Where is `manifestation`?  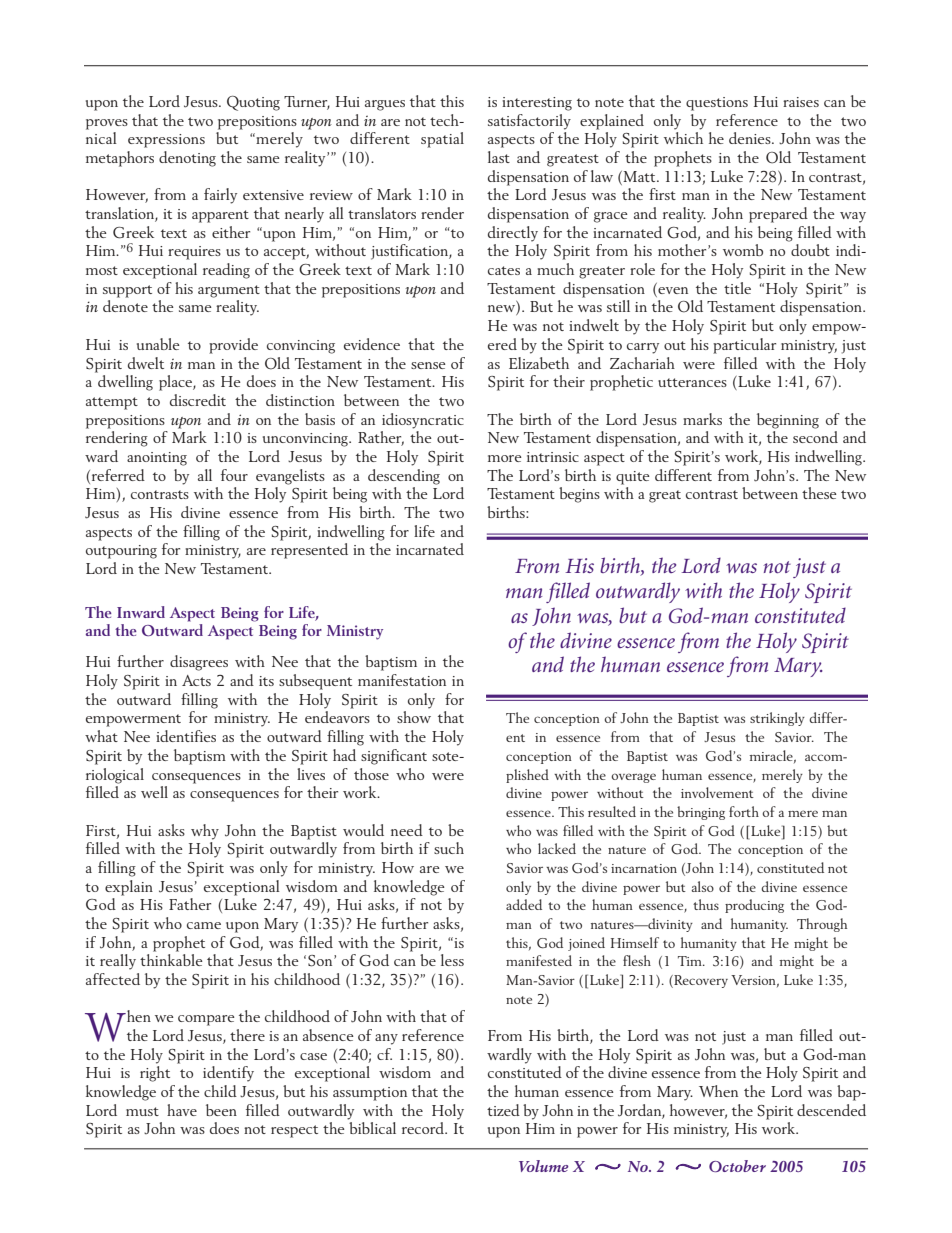 manifestation is located at coordinates (402, 680).
